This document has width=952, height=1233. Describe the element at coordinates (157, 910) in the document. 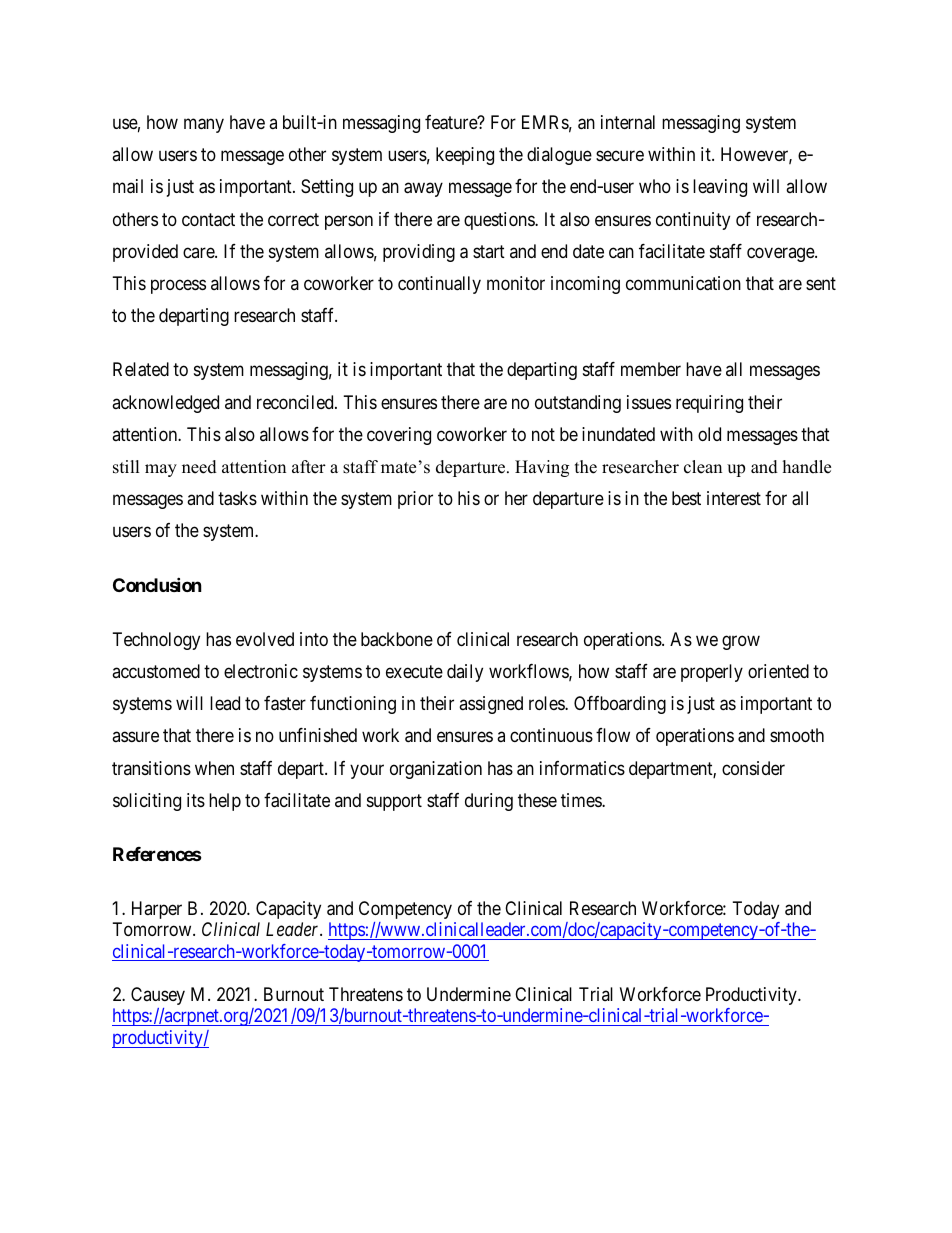

I see `Harper` at that location.
